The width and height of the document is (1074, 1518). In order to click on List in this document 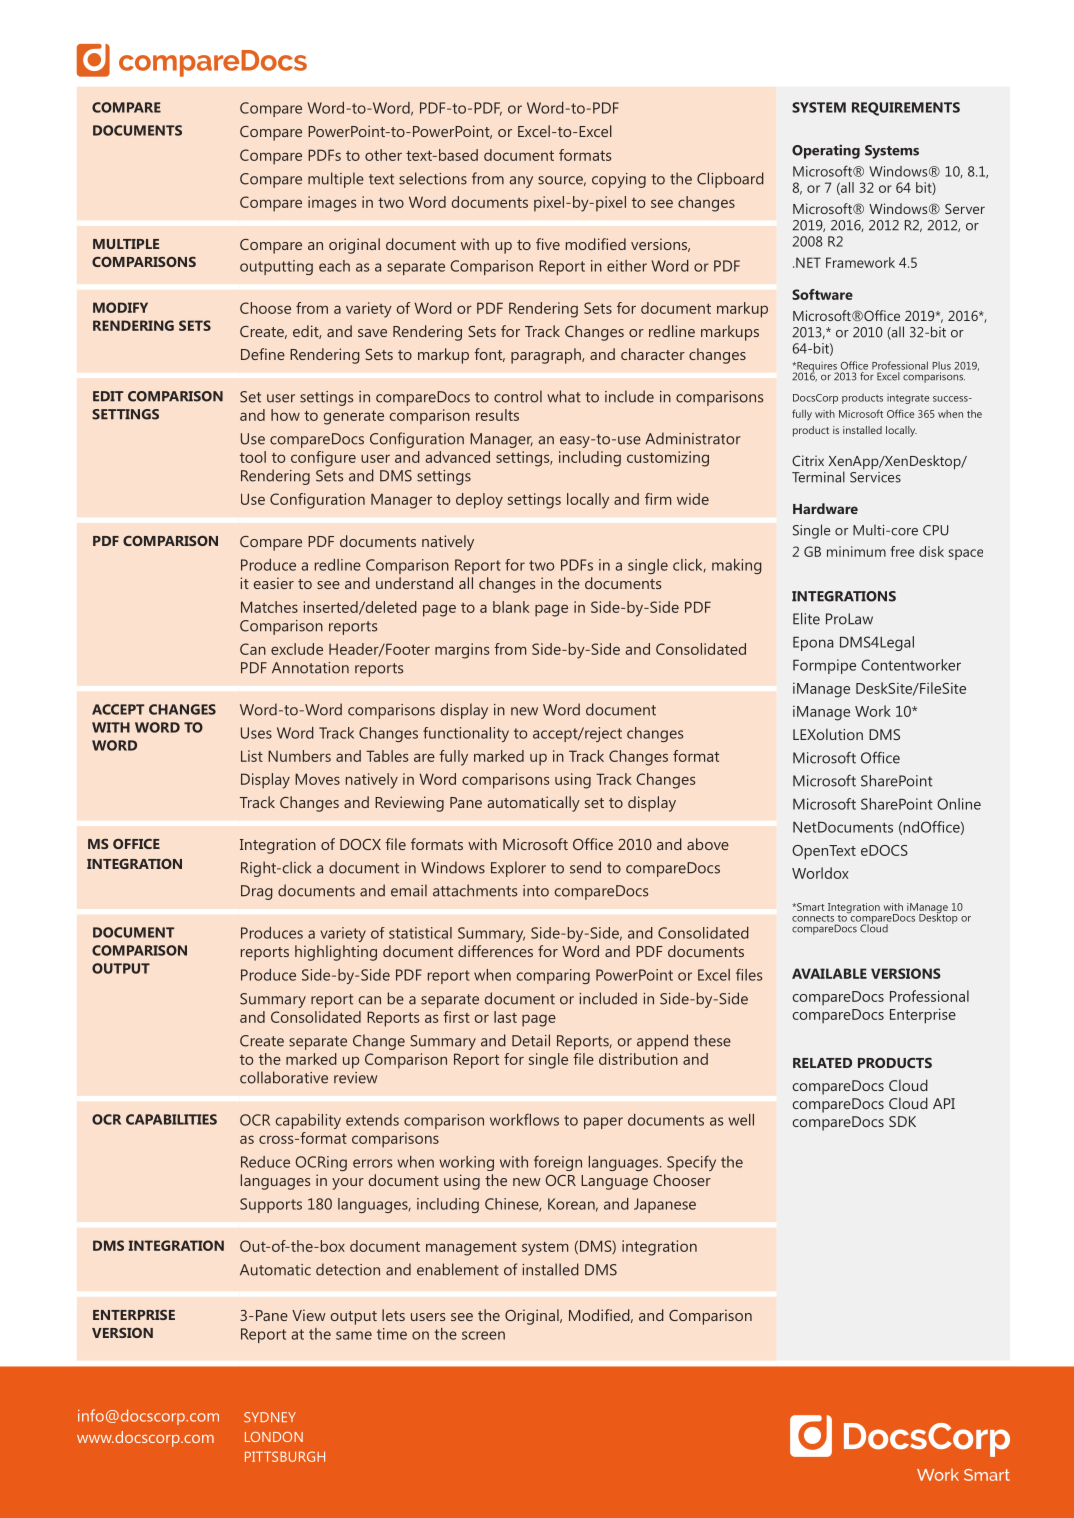, I will do `click(252, 756)`.
